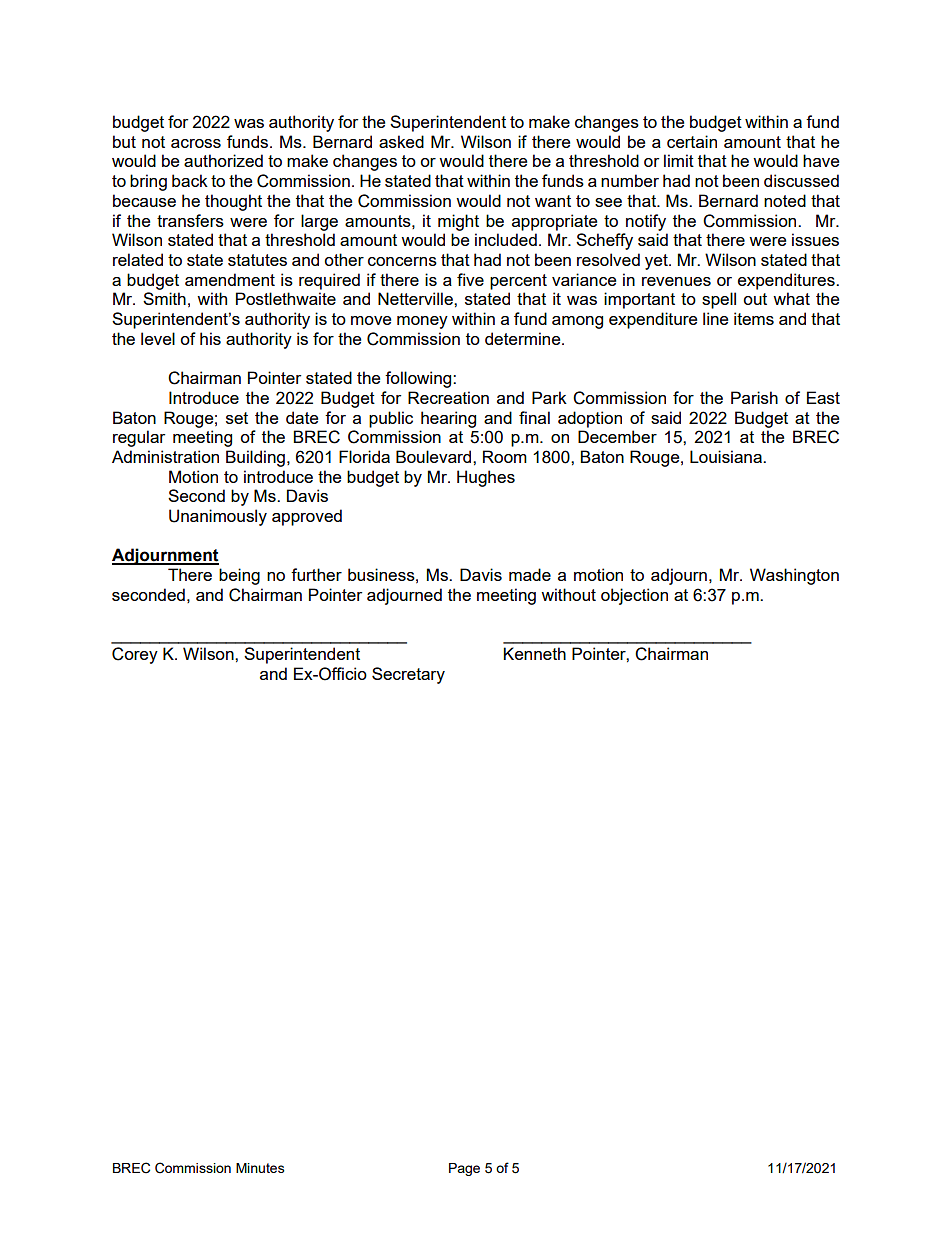 The image size is (952, 1233). What do you see at coordinates (464, 1169) in the document?
I see `Page` at bounding box center [464, 1169].
